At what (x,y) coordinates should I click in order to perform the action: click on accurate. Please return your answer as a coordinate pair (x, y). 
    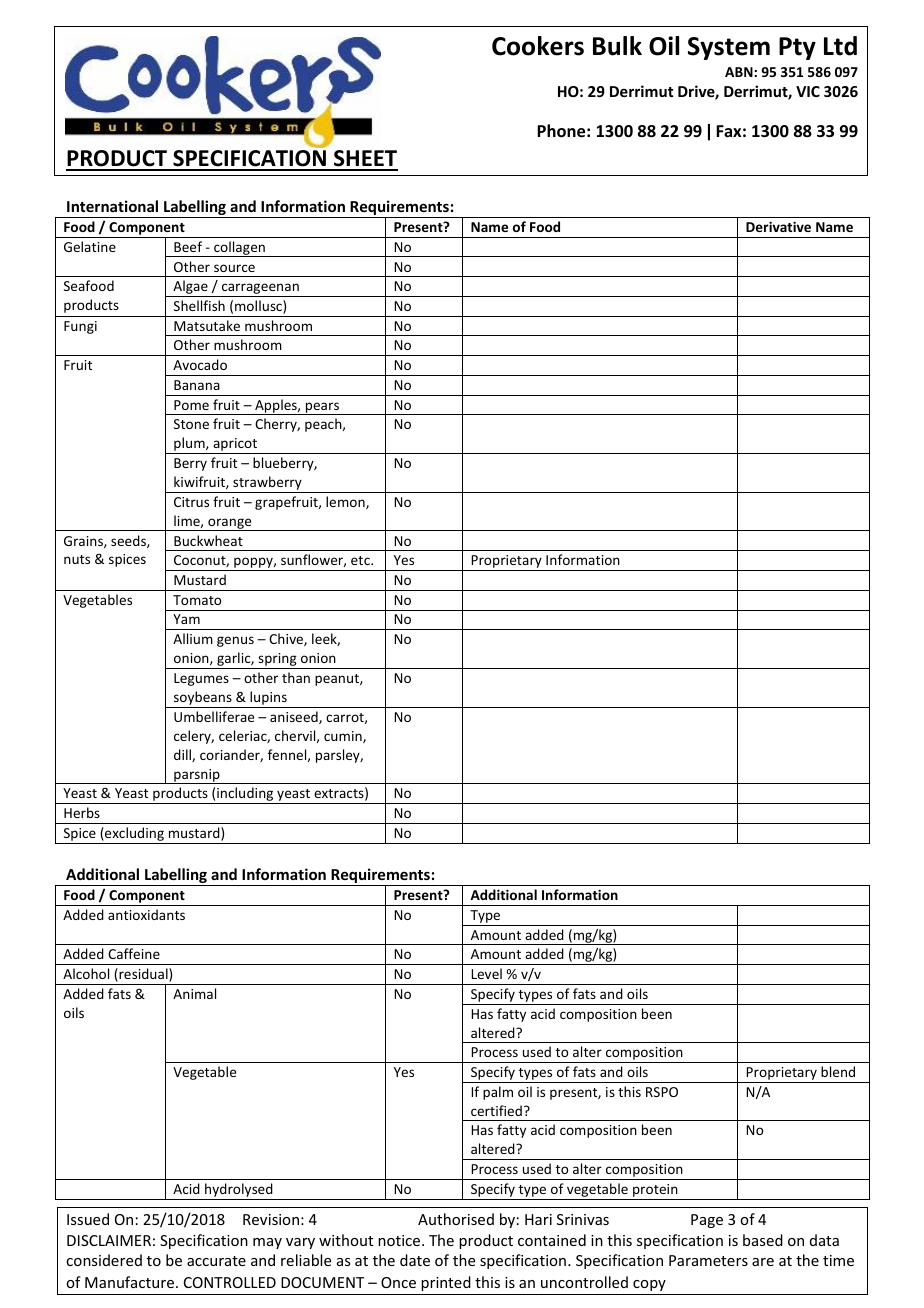
    Looking at the image, I should click on (216, 1261).
